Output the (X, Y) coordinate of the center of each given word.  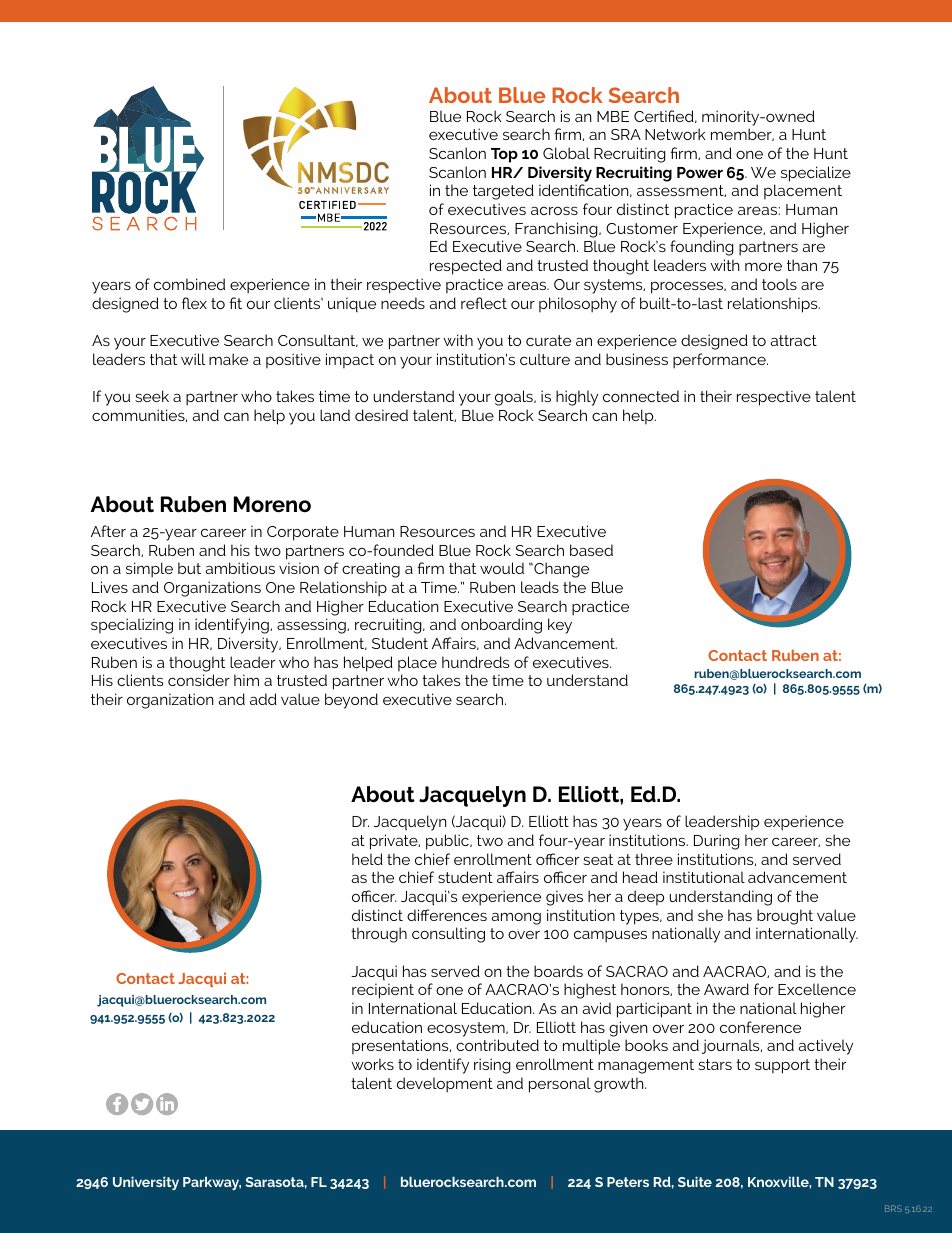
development (445, 1085)
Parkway (212, 1183)
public (448, 842)
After (108, 531)
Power (700, 172)
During (717, 842)
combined (189, 284)
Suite (695, 1182)
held (367, 859)
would (502, 568)
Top (504, 155)
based (591, 550)
